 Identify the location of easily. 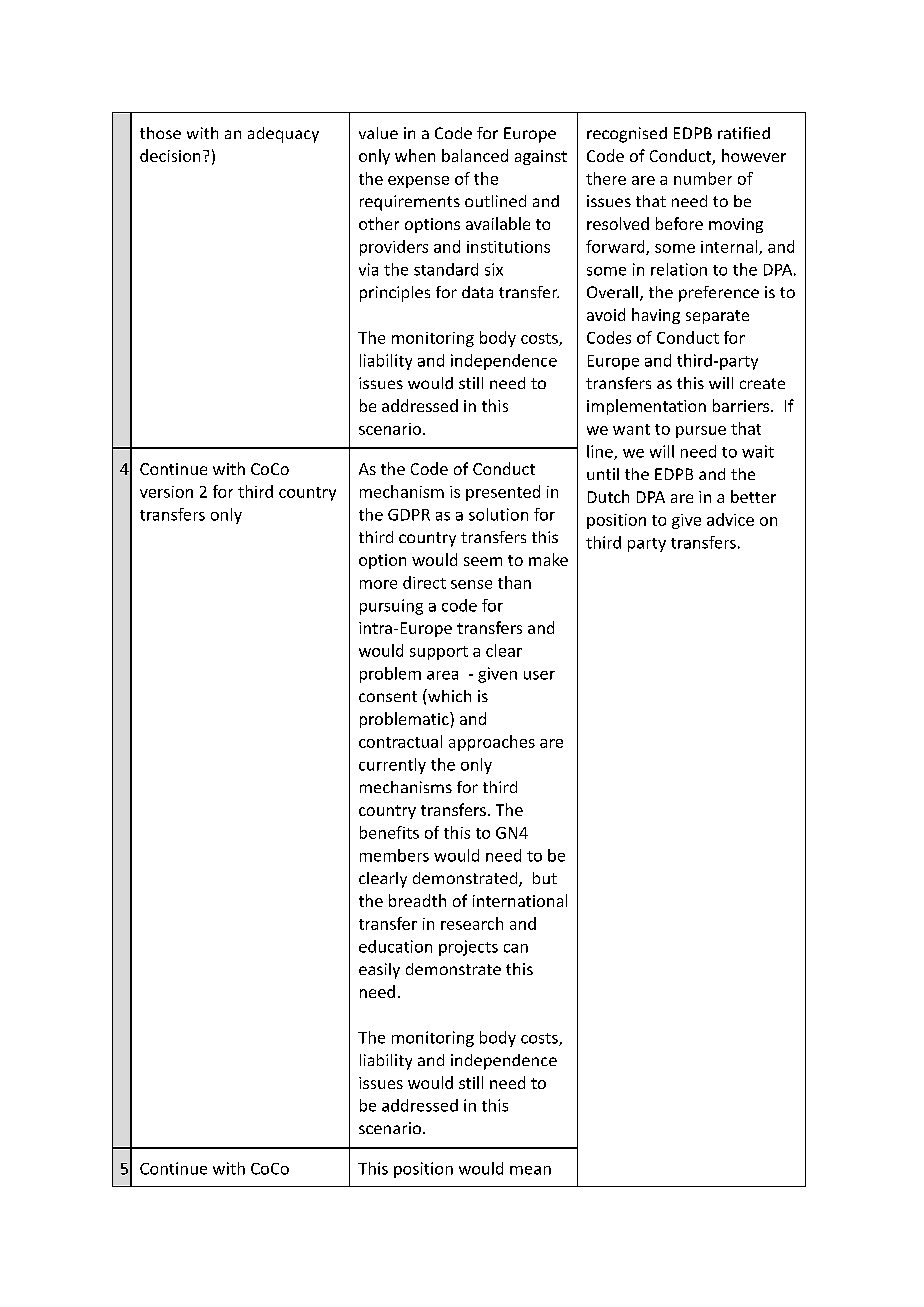
(379, 971).
